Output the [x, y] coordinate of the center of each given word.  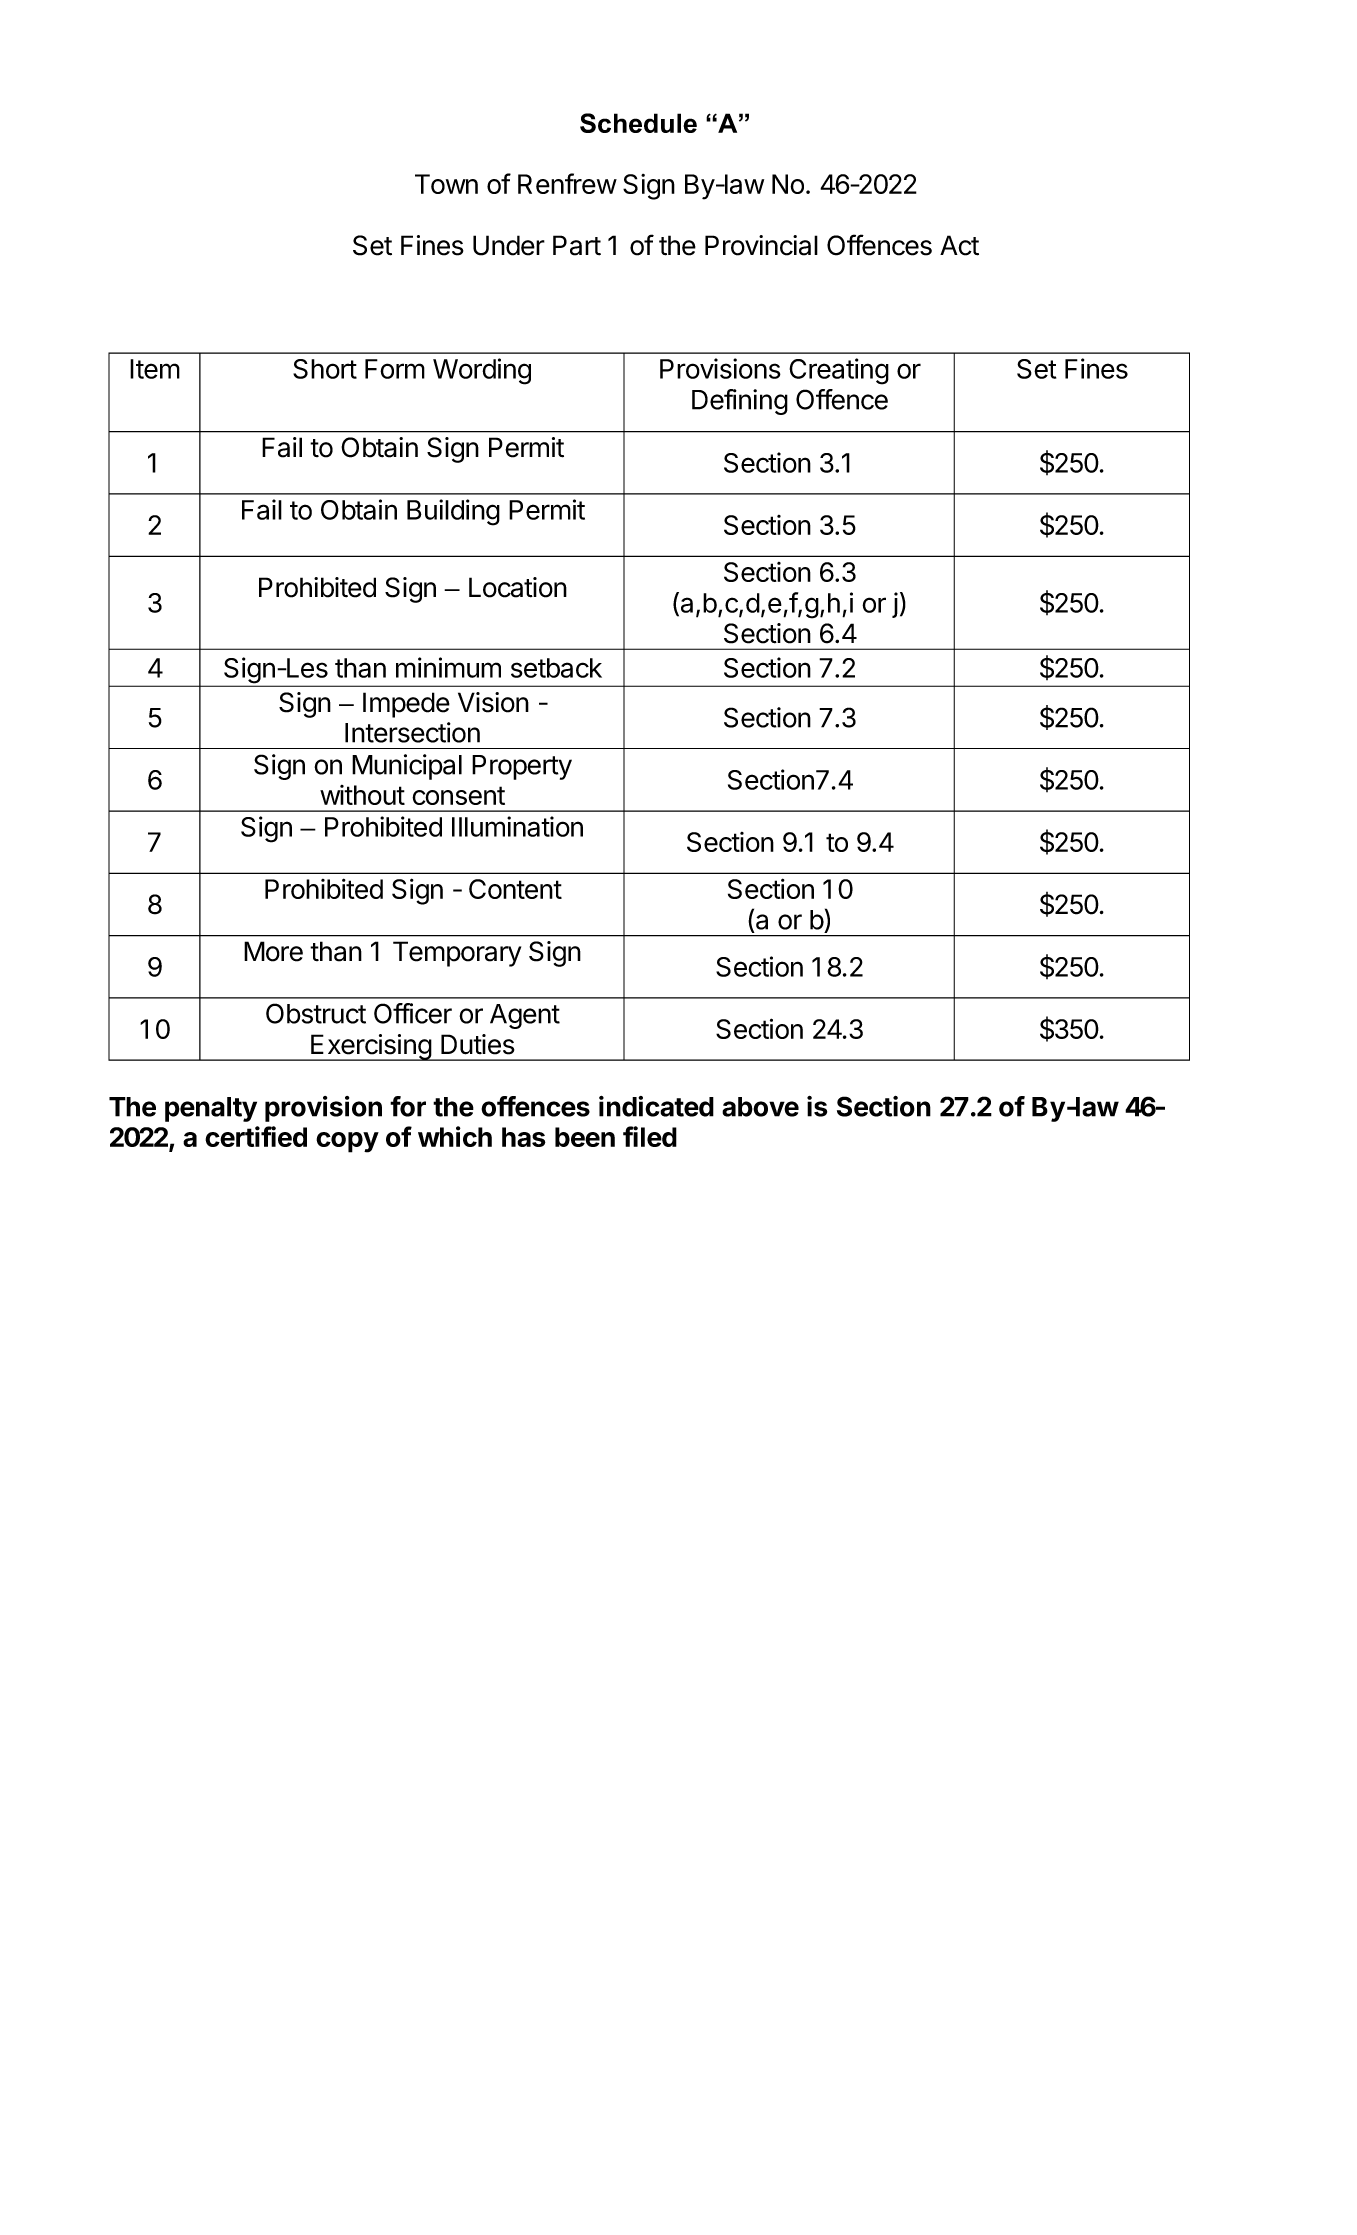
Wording [482, 371]
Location [518, 587]
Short [325, 369]
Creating [839, 371]
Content [515, 889]
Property [522, 767]
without [362, 795]
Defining [740, 402]
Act [959, 245]
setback [556, 668]
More [273, 951]
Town [446, 184]
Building [453, 512]
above [760, 1107]
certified [256, 1136]
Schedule [638, 123]
